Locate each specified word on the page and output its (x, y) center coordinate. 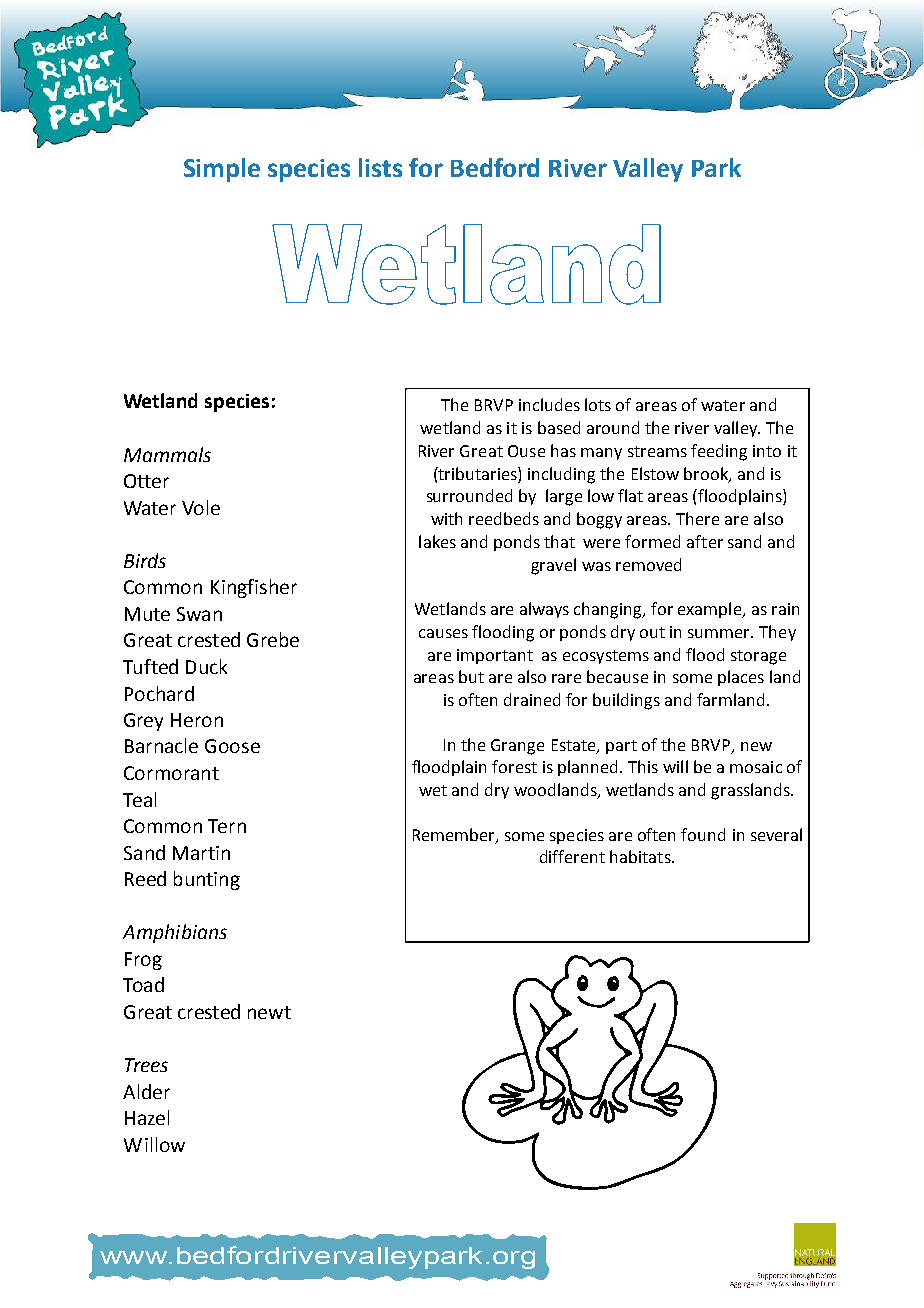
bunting (207, 880)
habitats (641, 856)
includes (549, 404)
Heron (197, 720)
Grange (517, 747)
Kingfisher (254, 588)
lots (598, 404)
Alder (146, 1091)
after (705, 541)
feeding (719, 452)
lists (380, 167)
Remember (455, 835)
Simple (222, 170)
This (643, 766)
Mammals (167, 454)
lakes (437, 541)
